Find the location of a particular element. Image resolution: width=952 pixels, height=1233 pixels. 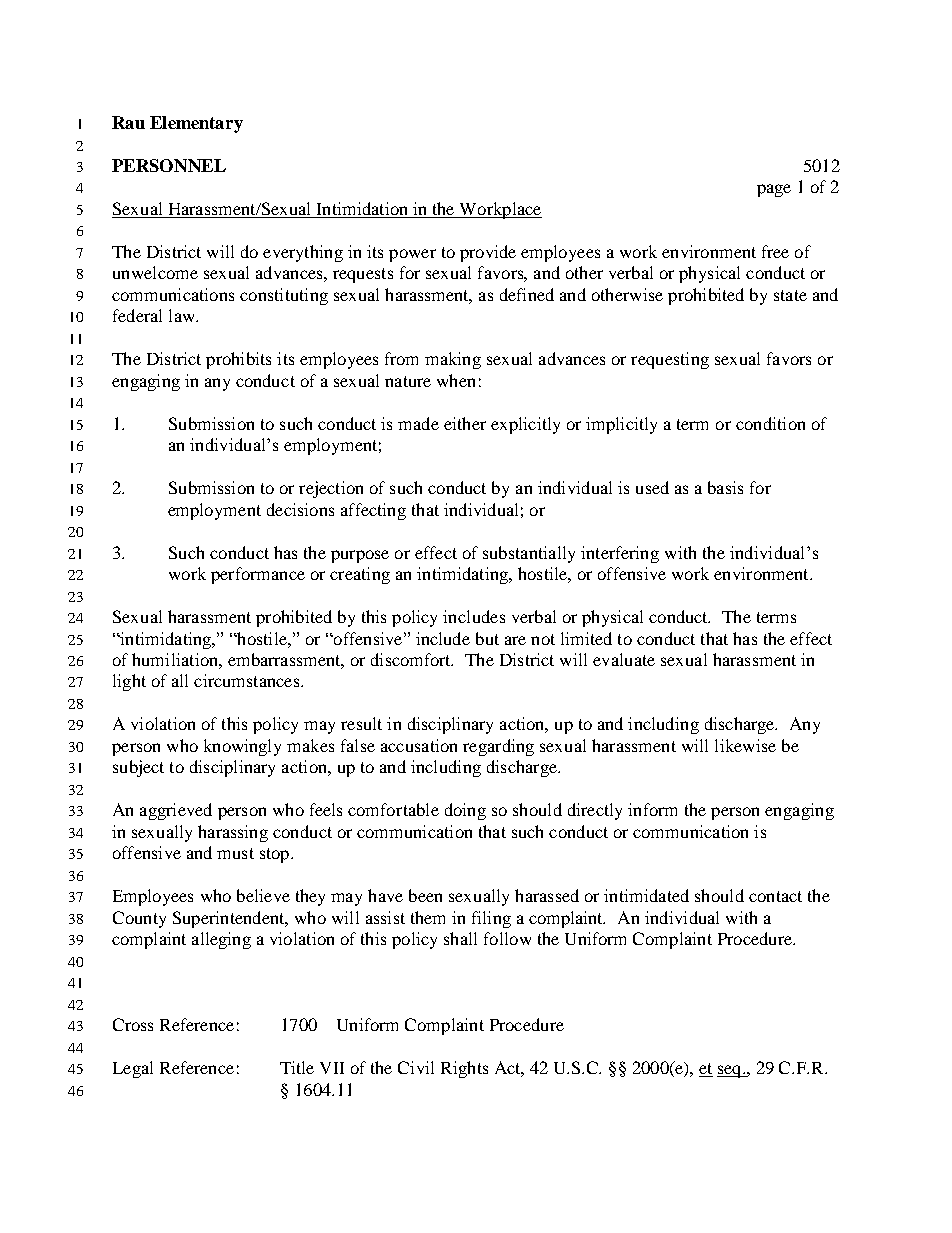

Intimidation is located at coordinates (362, 208).
